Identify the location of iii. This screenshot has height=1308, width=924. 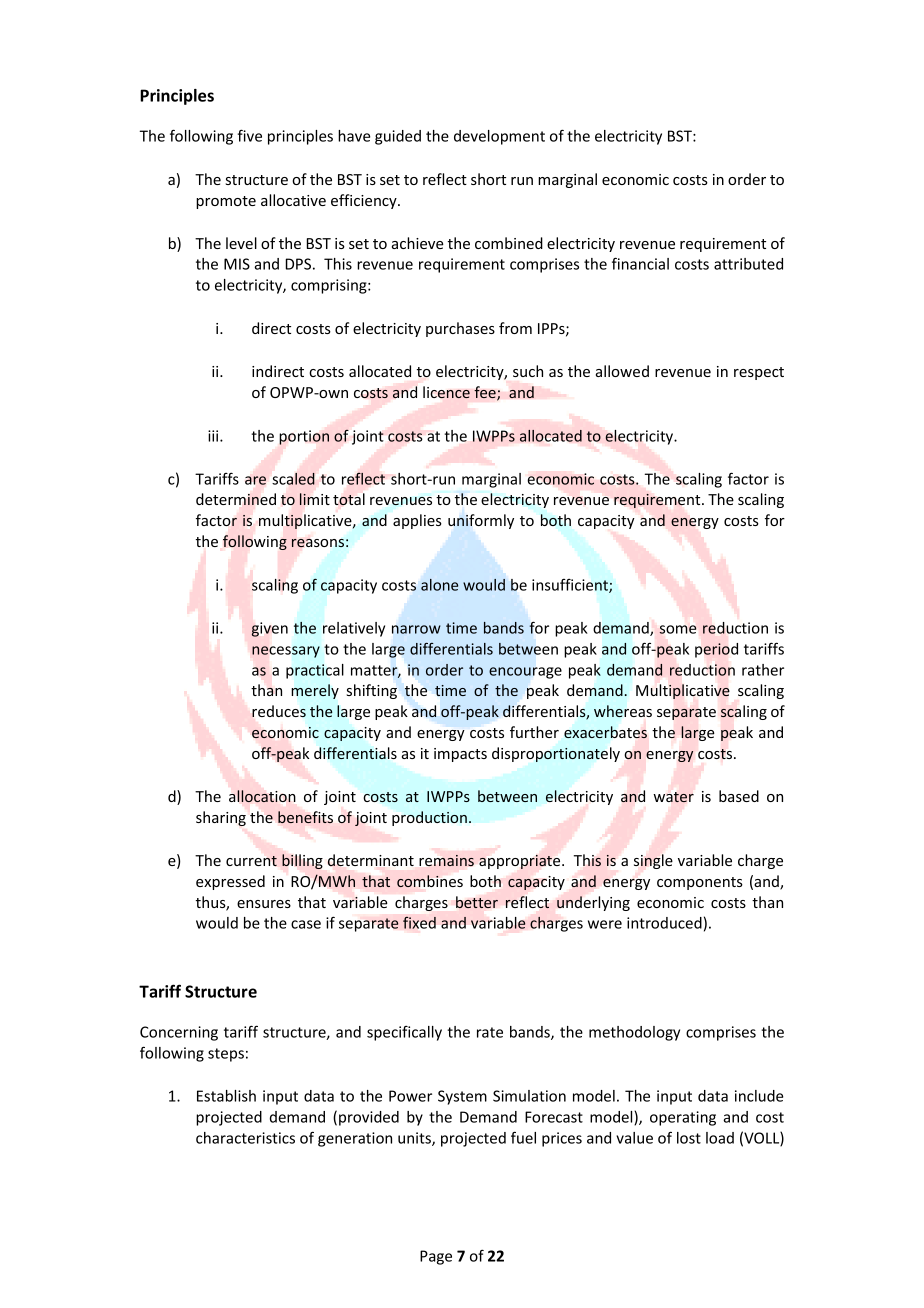
(214, 436).
